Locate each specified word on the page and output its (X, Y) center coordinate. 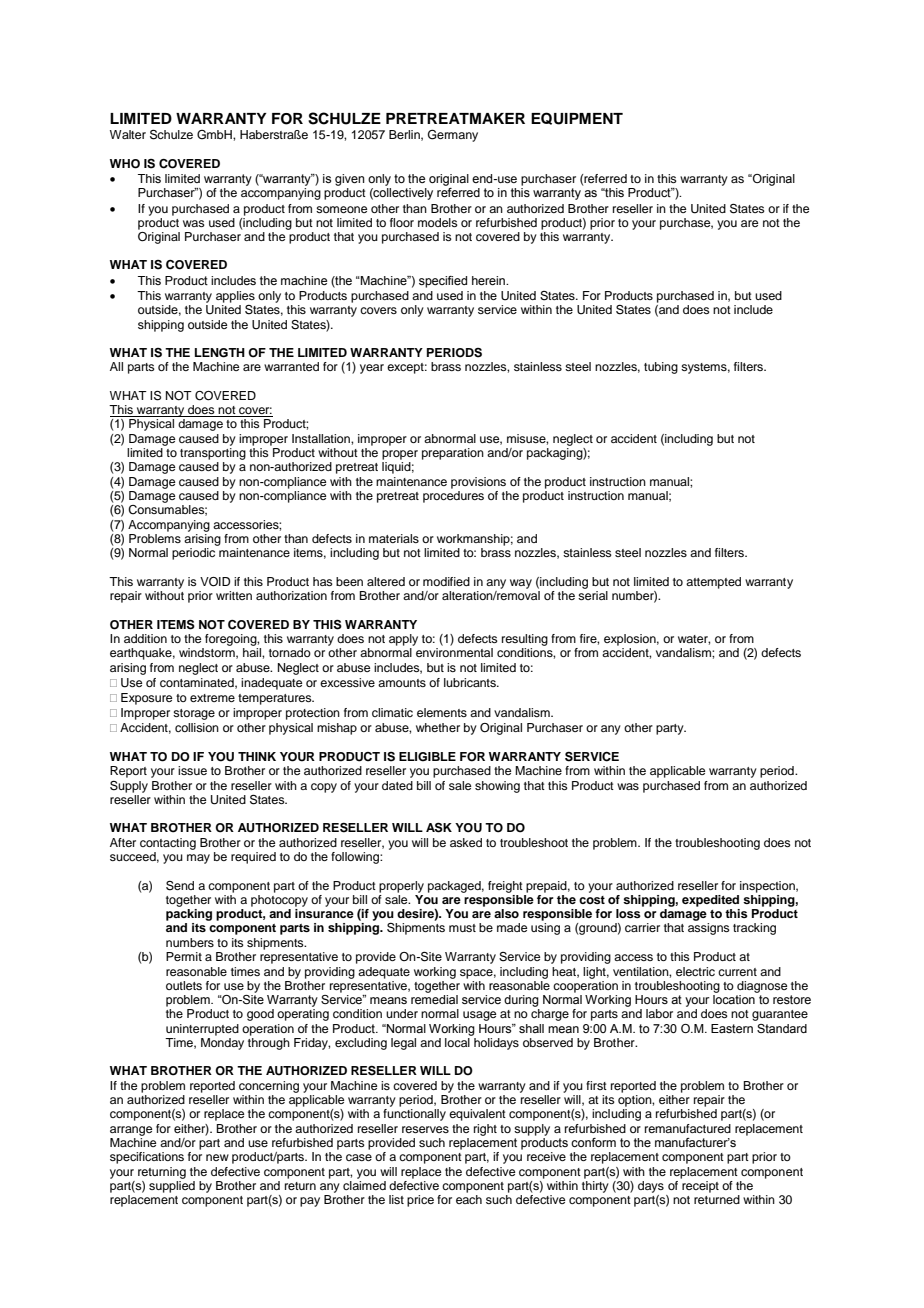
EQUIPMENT (577, 118)
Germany (453, 136)
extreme (212, 698)
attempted (713, 583)
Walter (128, 134)
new (217, 1157)
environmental (454, 652)
